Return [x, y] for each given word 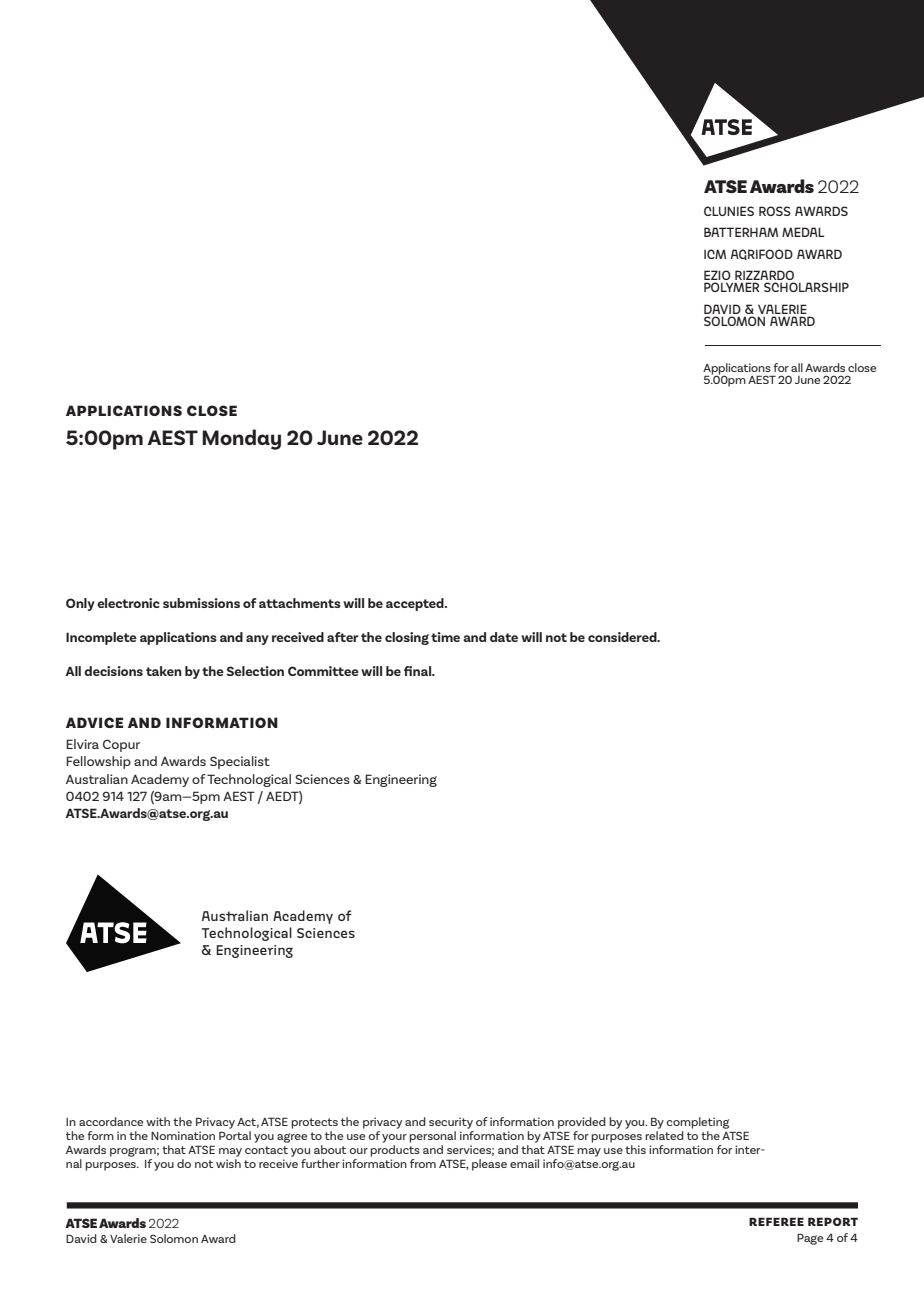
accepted [416, 604]
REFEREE [776, 1221]
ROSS [775, 211]
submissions [201, 603]
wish [228, 1162]
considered [623, 637]
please [489, 1165]
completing [697, 1123]
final [419, 671]
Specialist [240, 762]
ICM [715, 254]
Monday [241, 439]
